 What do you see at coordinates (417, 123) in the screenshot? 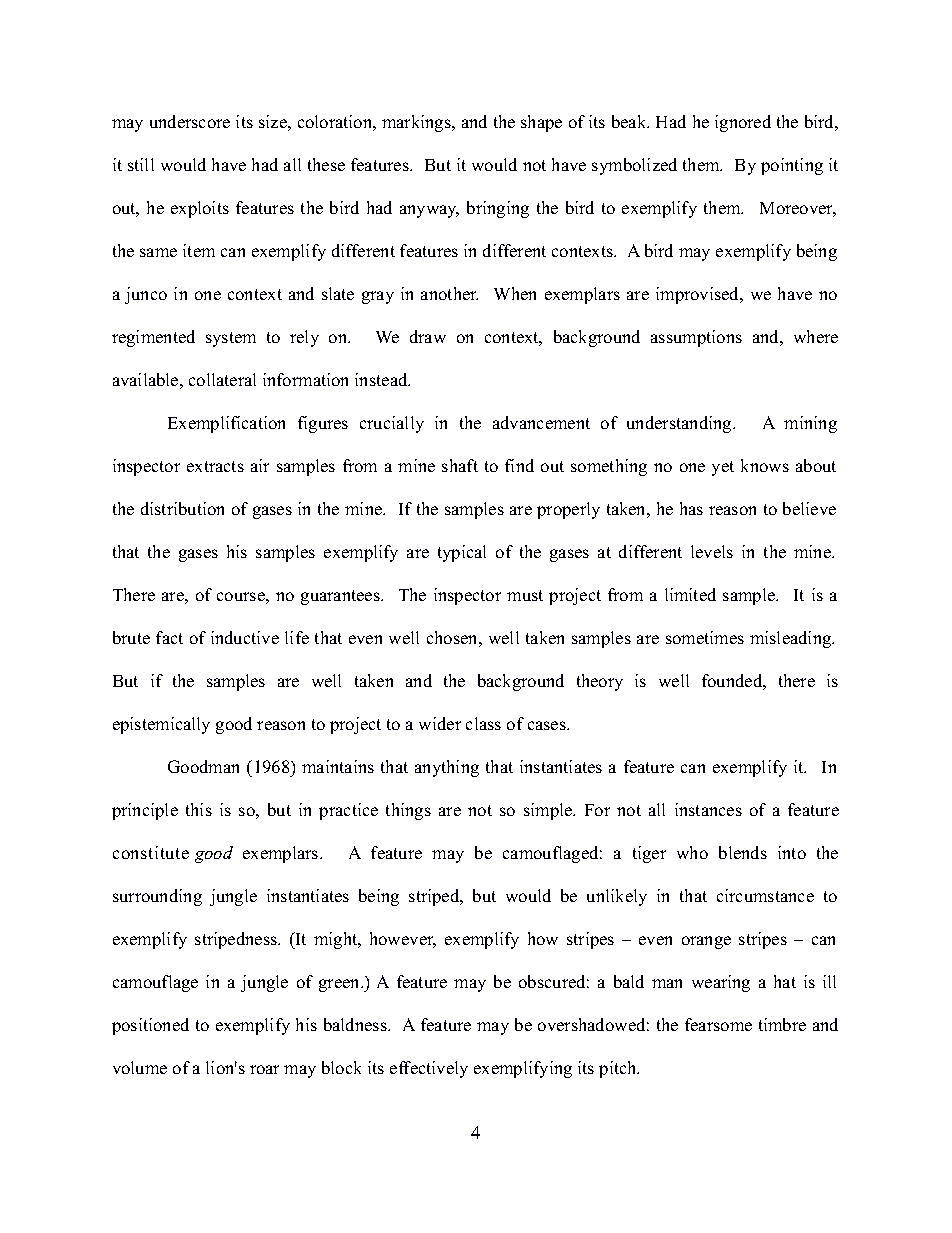
I see `markings` at bounding box center [417, 123].
